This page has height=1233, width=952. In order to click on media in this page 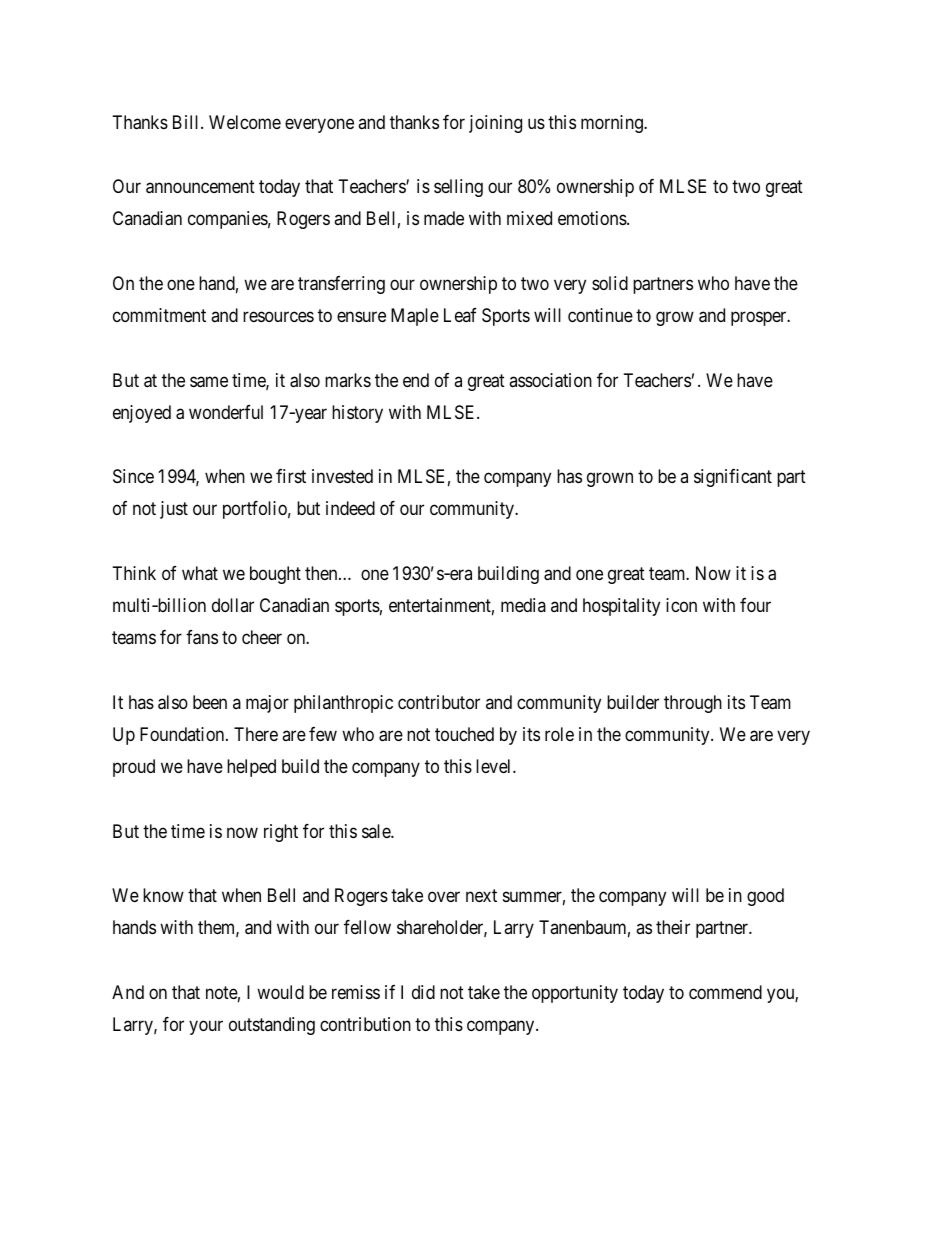, I will do `click(523, 605)`.
